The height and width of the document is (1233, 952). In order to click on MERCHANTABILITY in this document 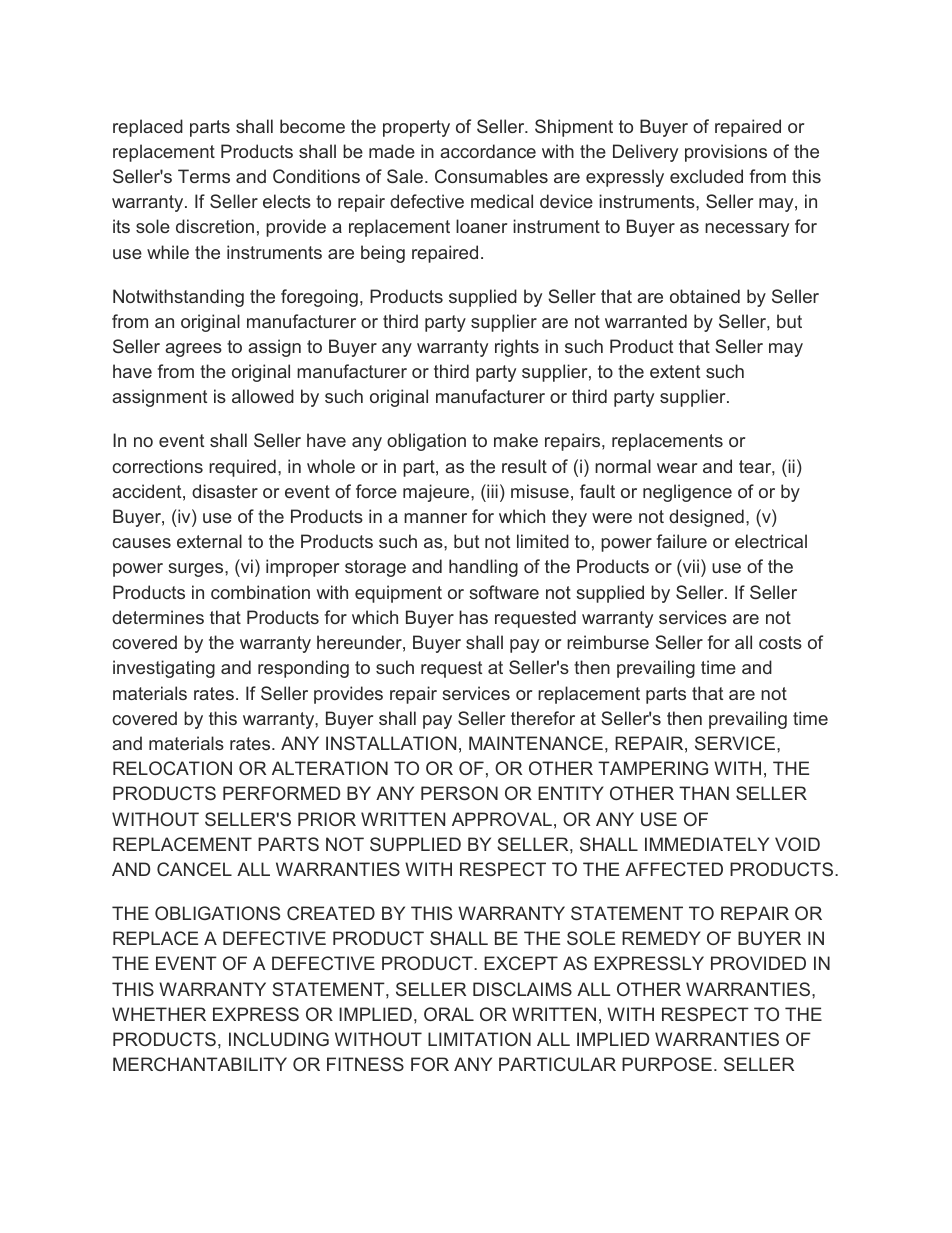, I will do `click(200, 1064)`.
